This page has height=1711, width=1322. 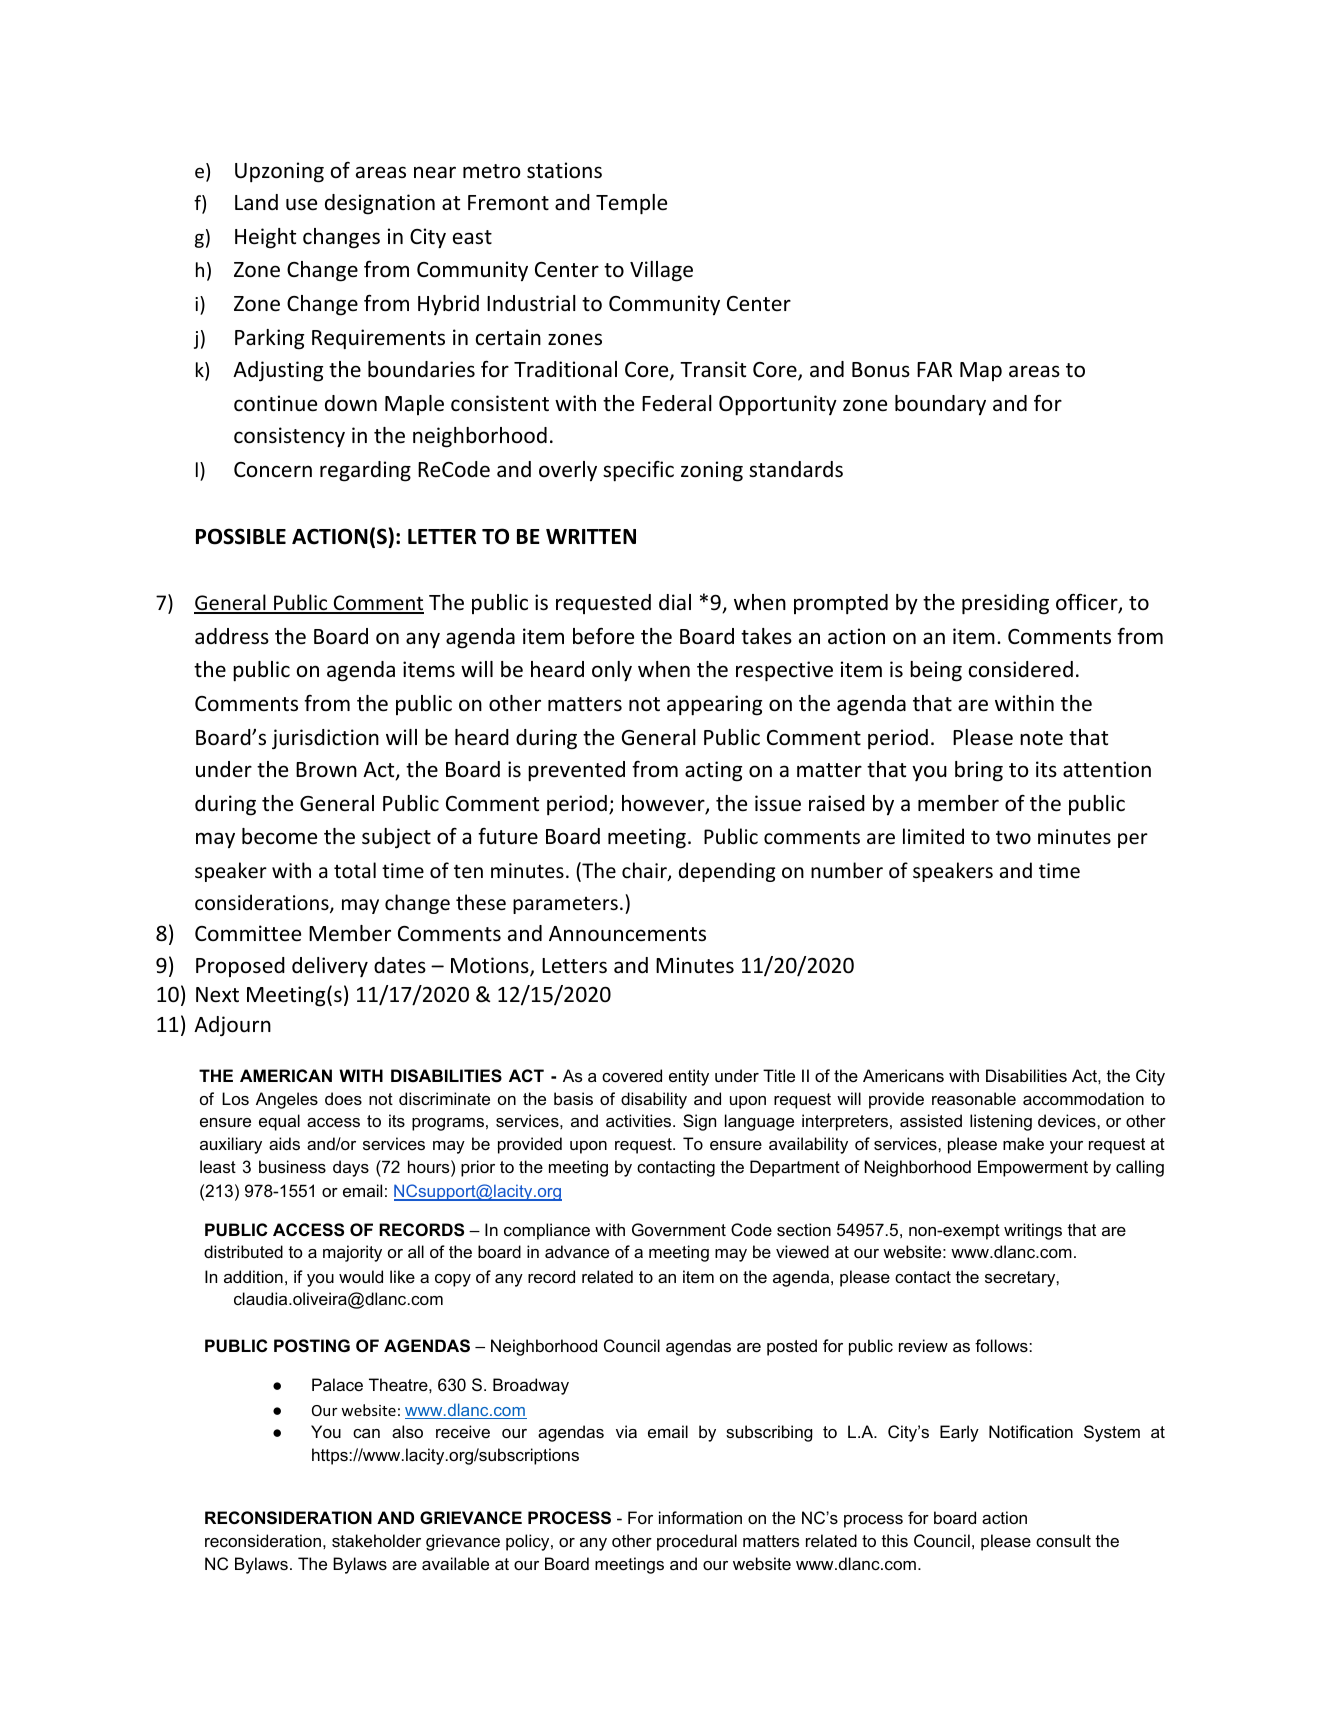 What do you see at coordinates (700, 1517) in the page?
I see `information` at bounding box center [700, 1517].
